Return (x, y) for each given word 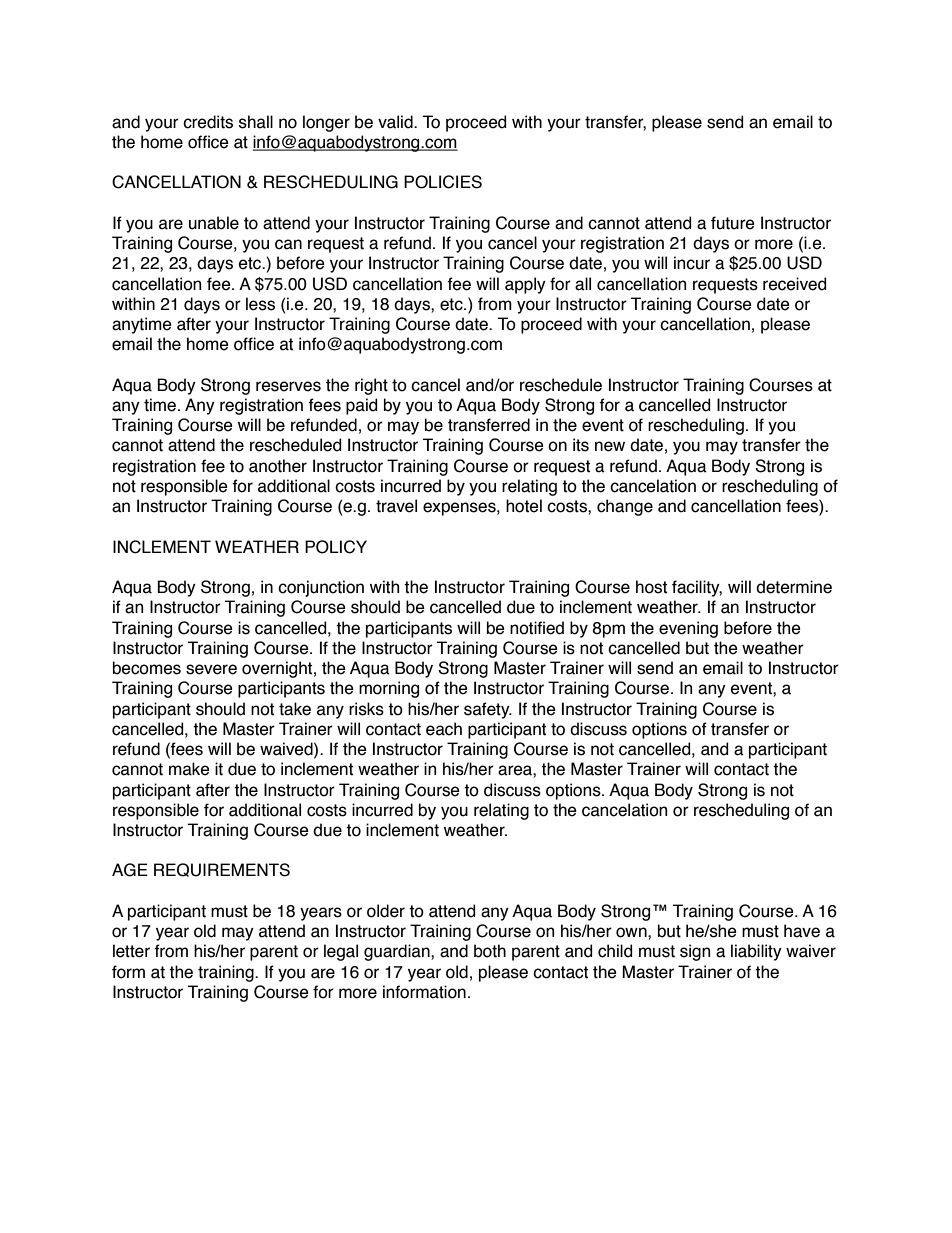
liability (756, 952)
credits (208, 122)
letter (131, 951)
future (733, 223)
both (490, 951)
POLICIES (443, 182)
